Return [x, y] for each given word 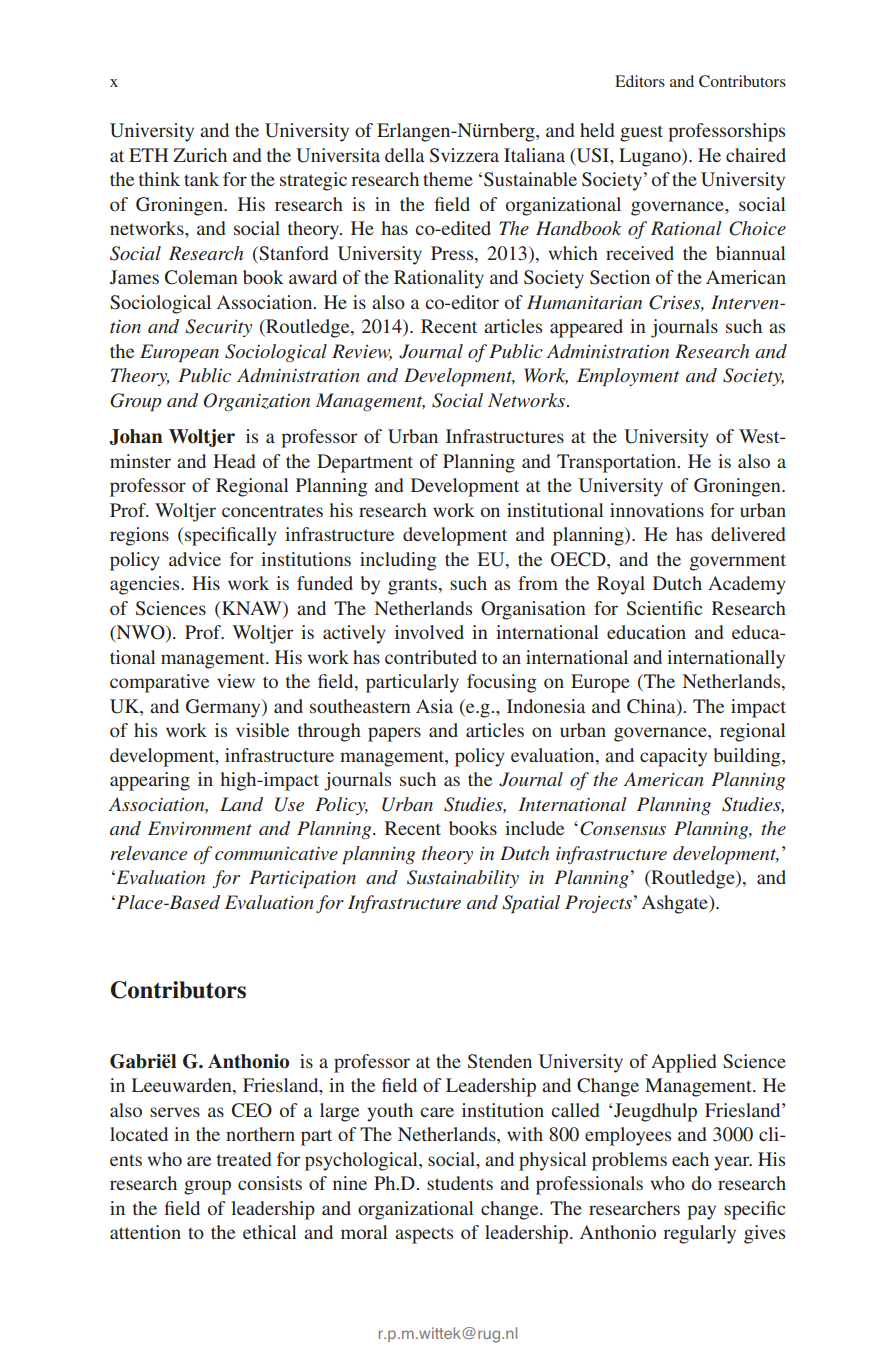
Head [234, 461]
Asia [434, 706]
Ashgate [676, 904]
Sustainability [463, 879]
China [652, 706]
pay [701, 1212]
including [398, 561]
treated [244, 1159]
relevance [148, 853]
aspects [424, 1235]
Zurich [200, 155]
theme [448, 179]
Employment [628, 377]
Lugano [651, 157]
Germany [224, 708]
